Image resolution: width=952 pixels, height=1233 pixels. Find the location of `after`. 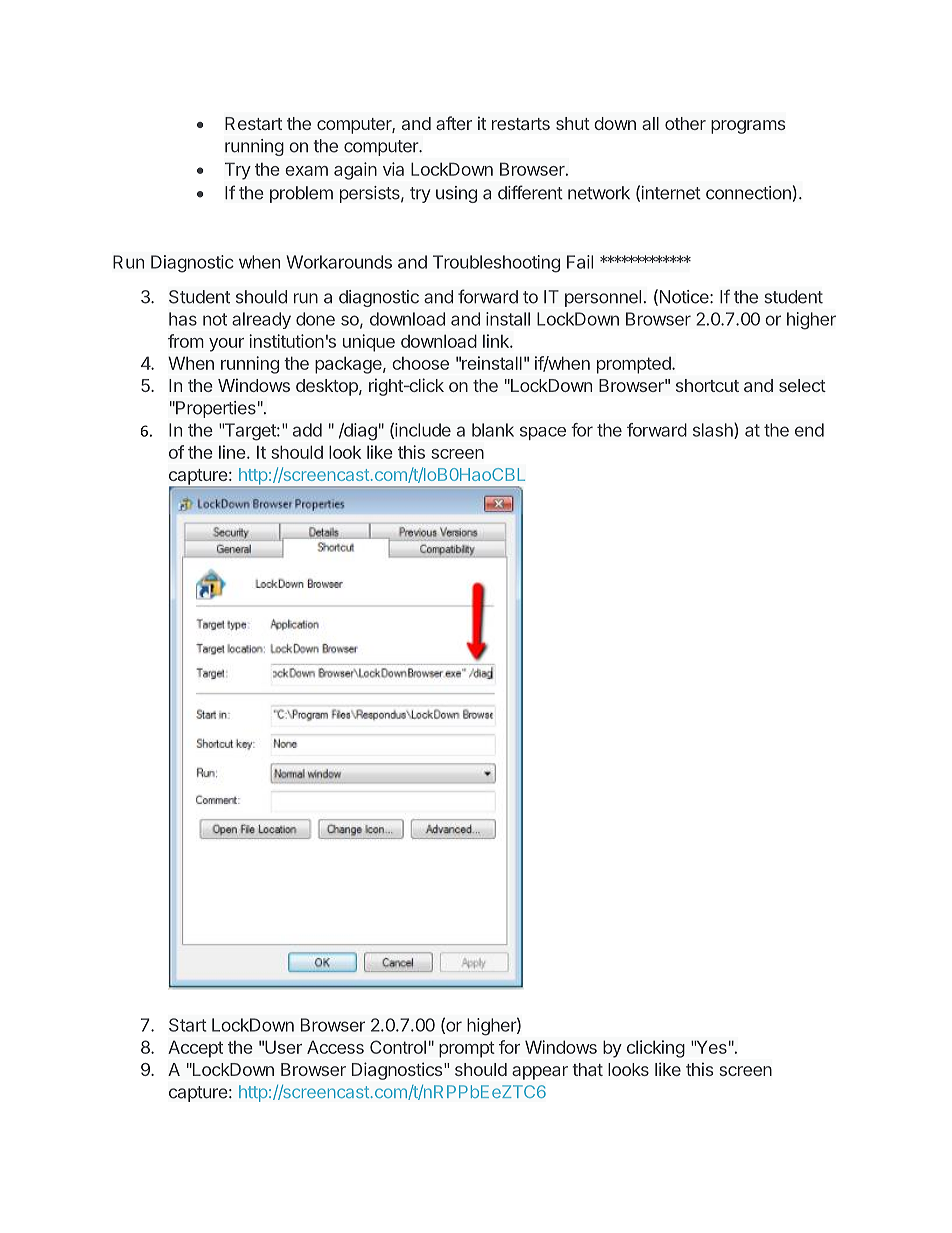

after is located at coordinates (454, 123).
